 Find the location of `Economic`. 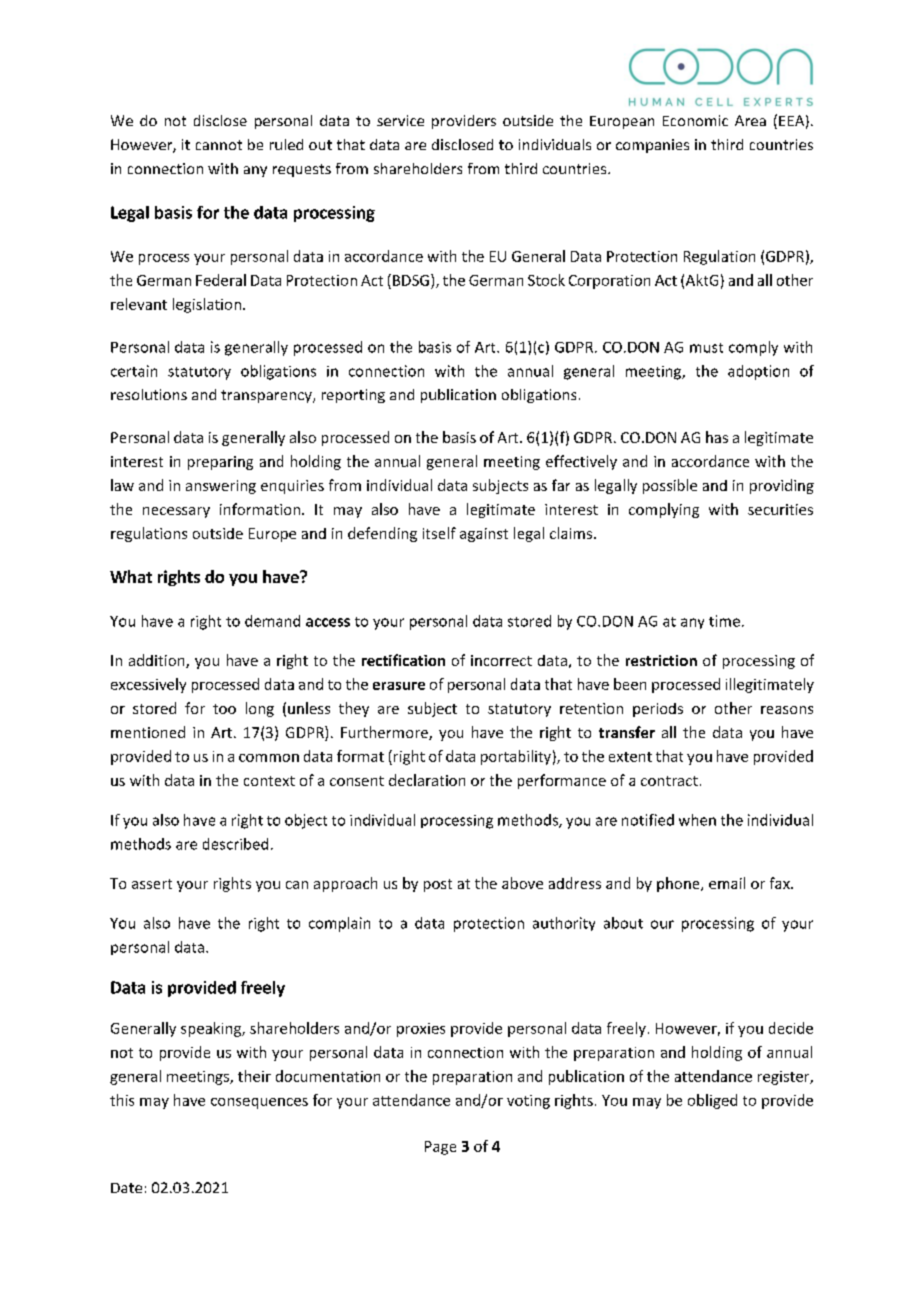

Economic is located at coordinates (695, 120).
